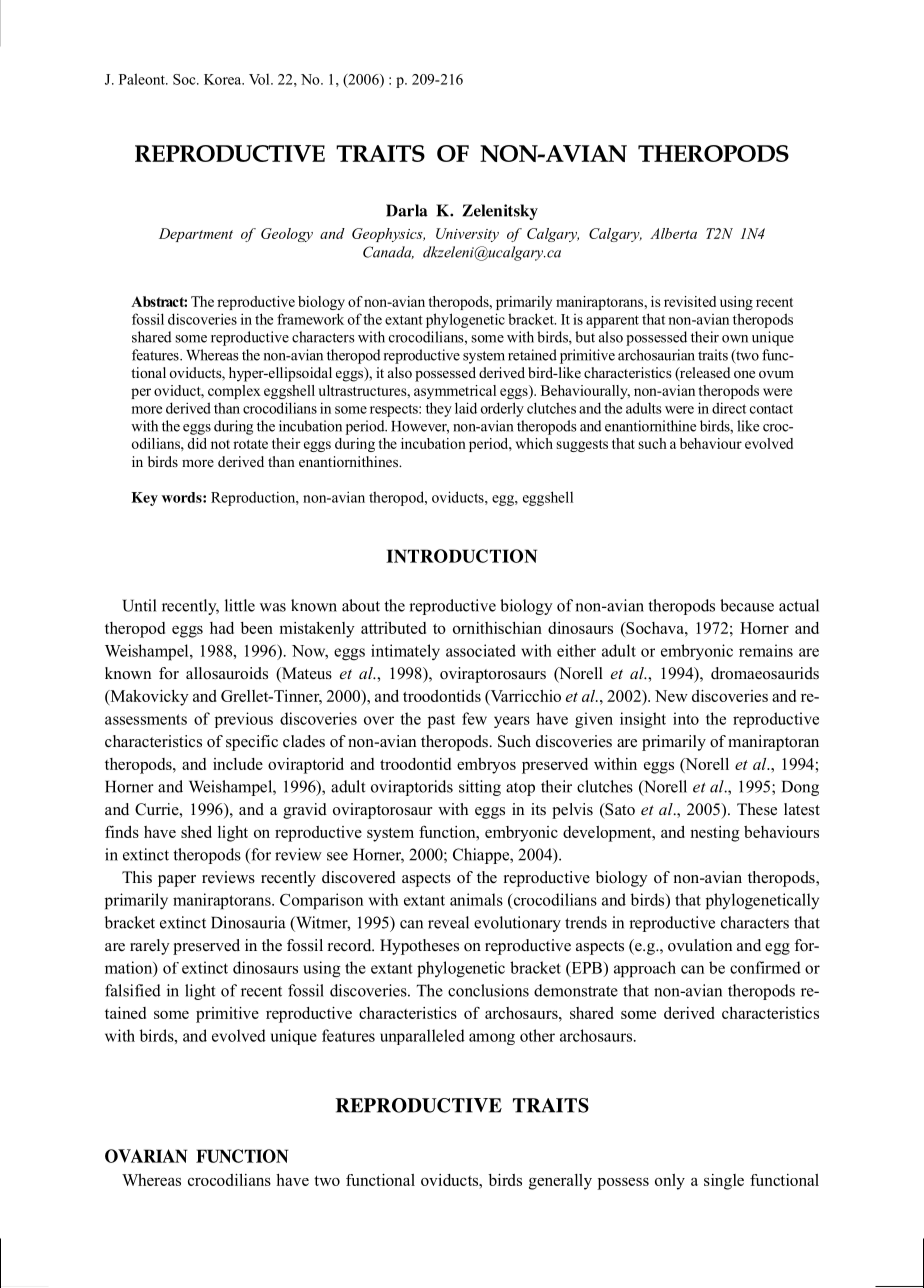 The image size is (924, 1288). I want to click on direct, so click(729, 408).
